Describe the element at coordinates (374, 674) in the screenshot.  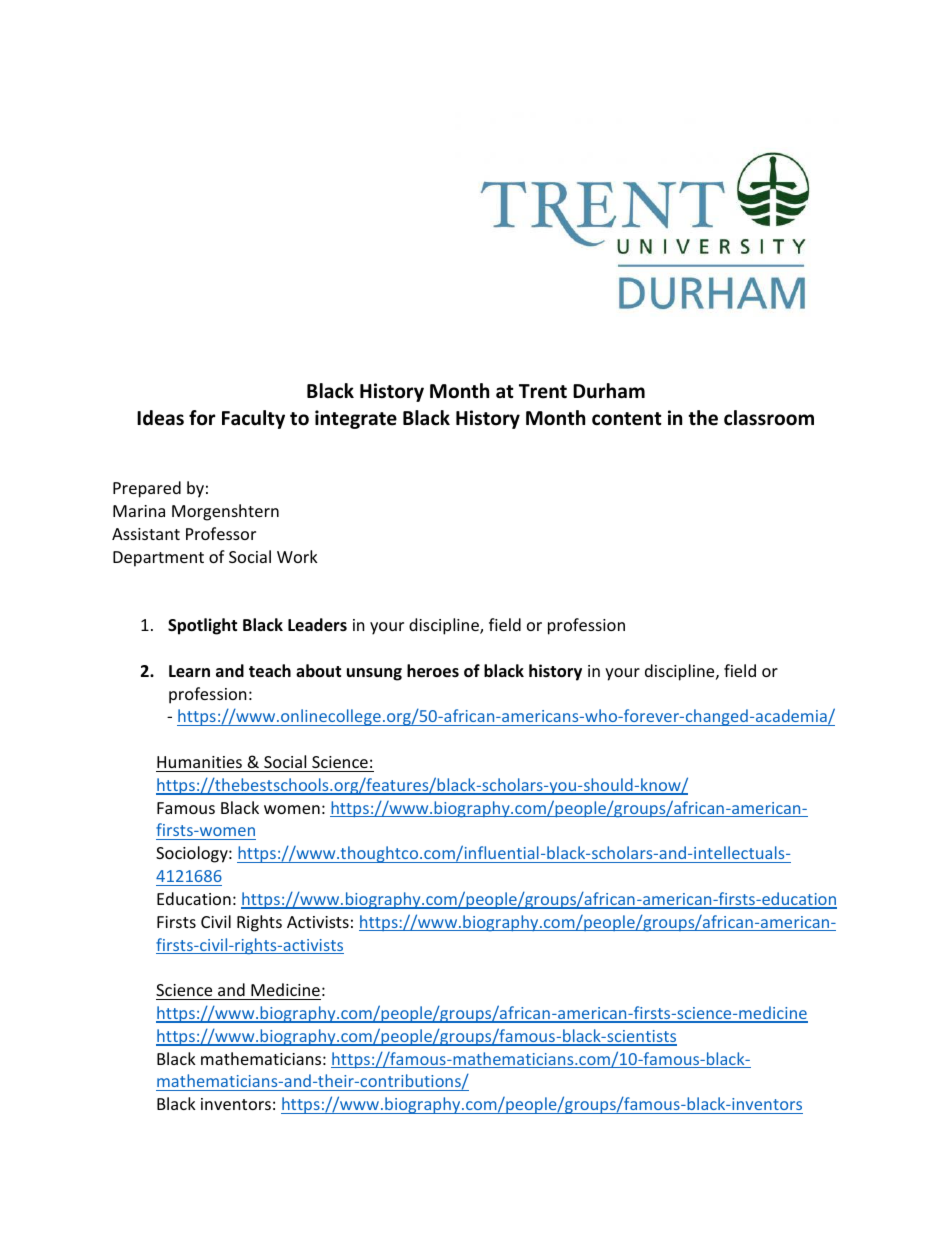
I see `unsung` at that location.
